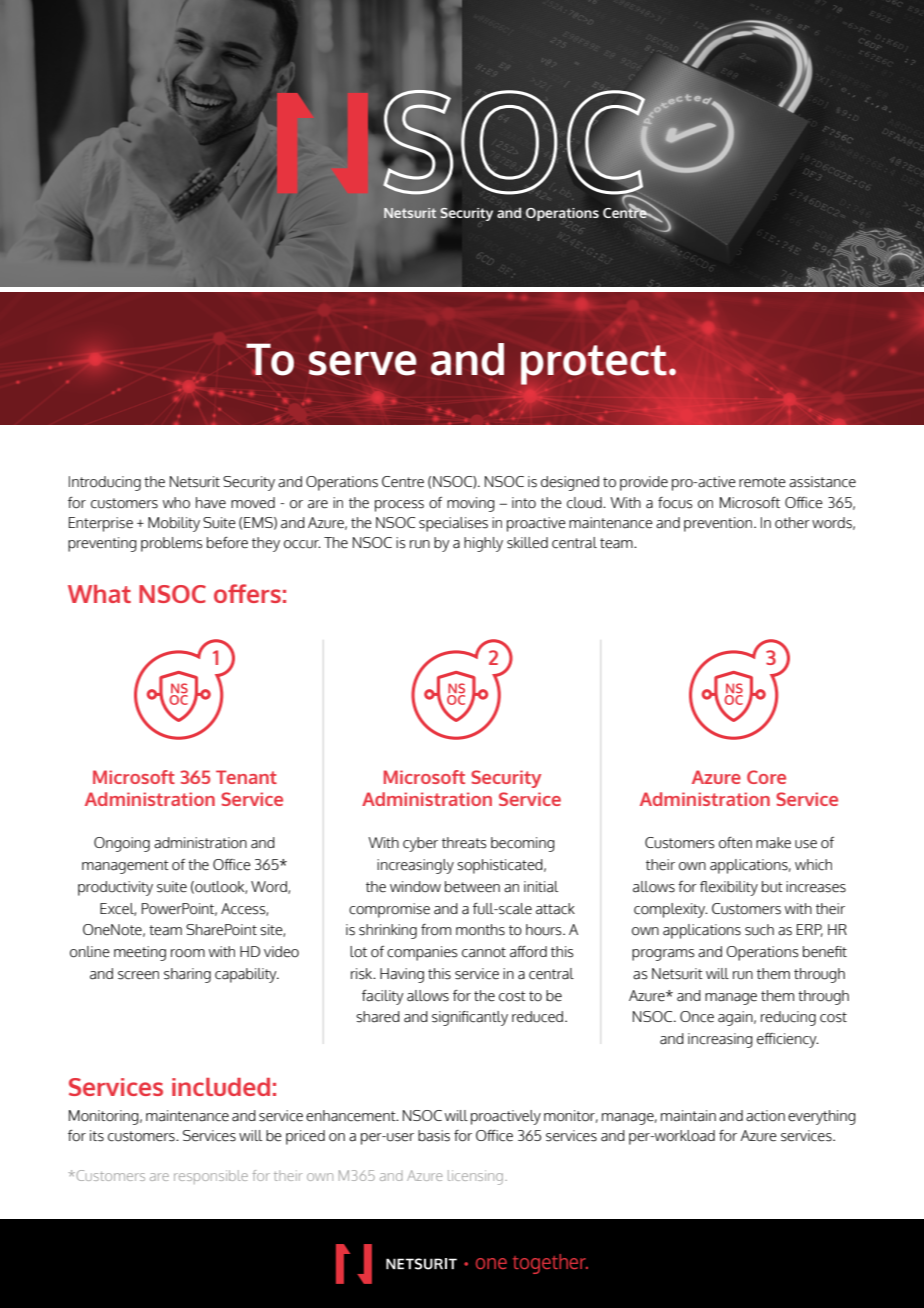  Describe the element at coordinates (363, 363) in the page. I see `serve` at that location.
